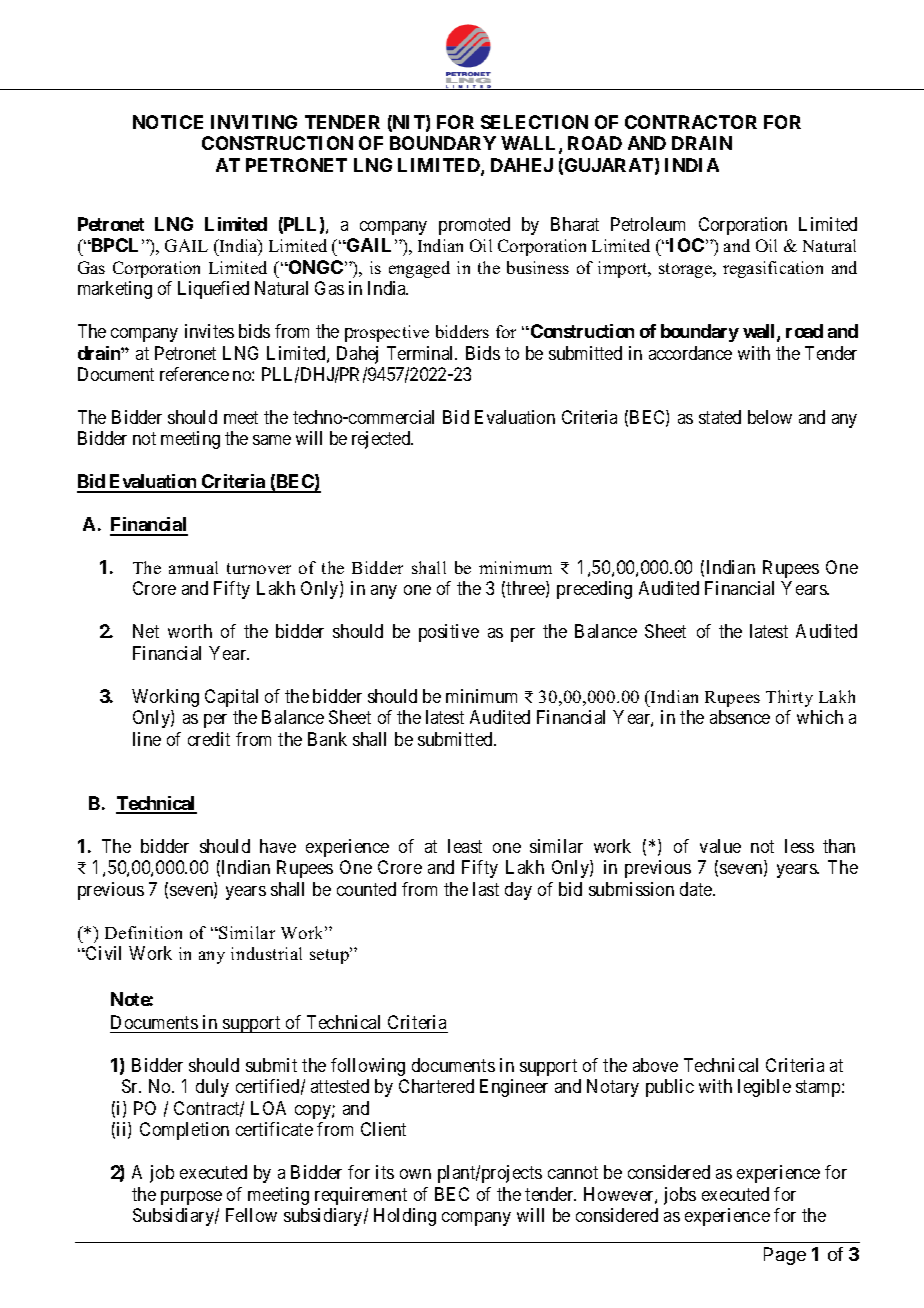 The width and height of the screenshot is (924, 1308). Describe the element at coordinates (168, 122) in the screenshot. I see `NOTICE` at that location.
